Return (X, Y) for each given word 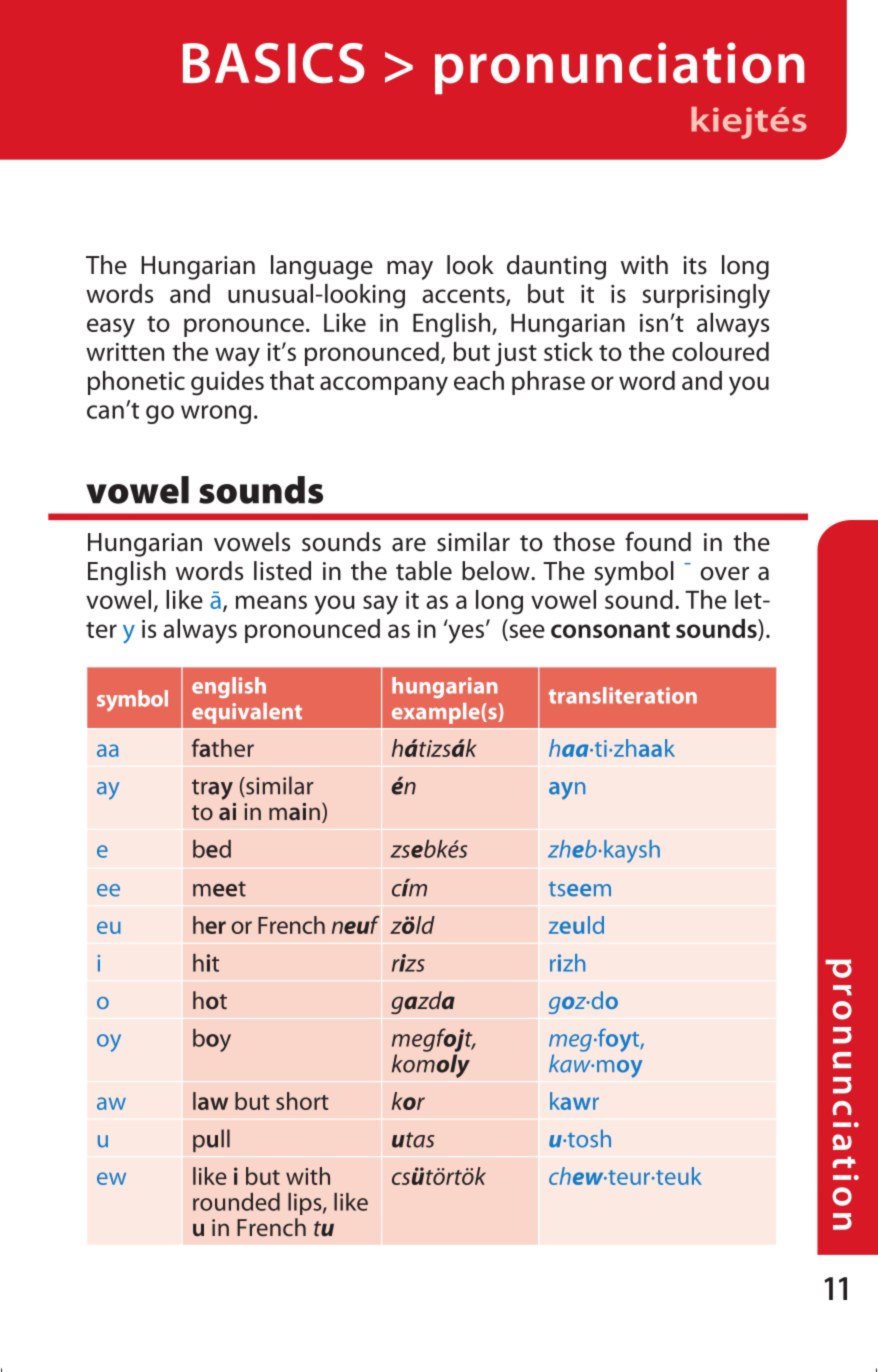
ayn (567, 791)
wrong (216, 414)
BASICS (274, 63)
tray (212, 789)
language (322, 267)
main (294, 811)
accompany (384, 386)
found (658, 542)
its (695, 265)
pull (211, 1140)
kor (408, 1101)
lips (306, 1204)
